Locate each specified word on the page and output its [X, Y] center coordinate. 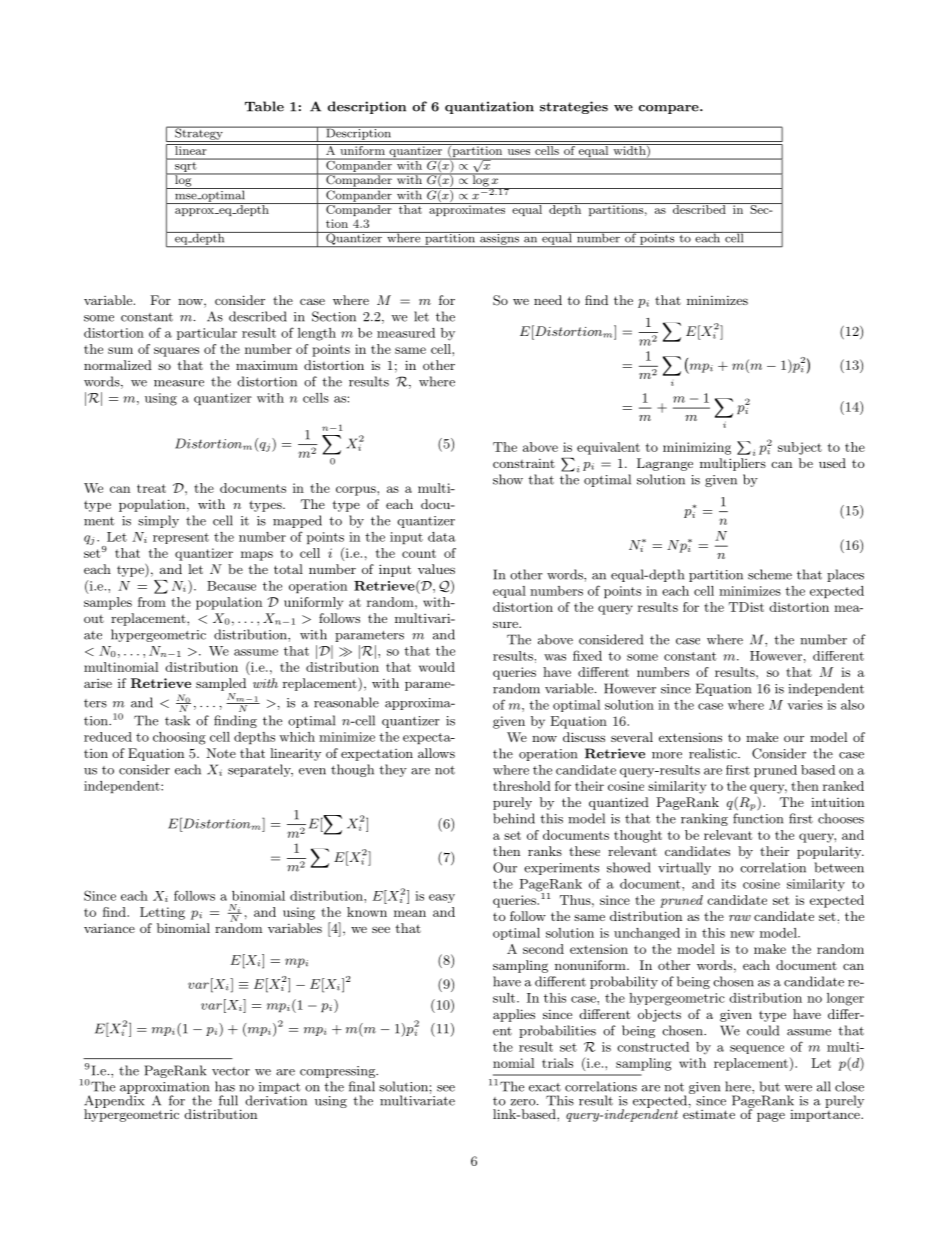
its [728, 884]
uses [519, 152]
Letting [162, 913]
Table [264, 106]
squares [176, 352]
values [436, 569]
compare [670, 109]
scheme [770, 574]
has [225, 1086]
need [548, 300]
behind [514, 818]
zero [524, 1102]
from [152, 602]
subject [800, 448]
